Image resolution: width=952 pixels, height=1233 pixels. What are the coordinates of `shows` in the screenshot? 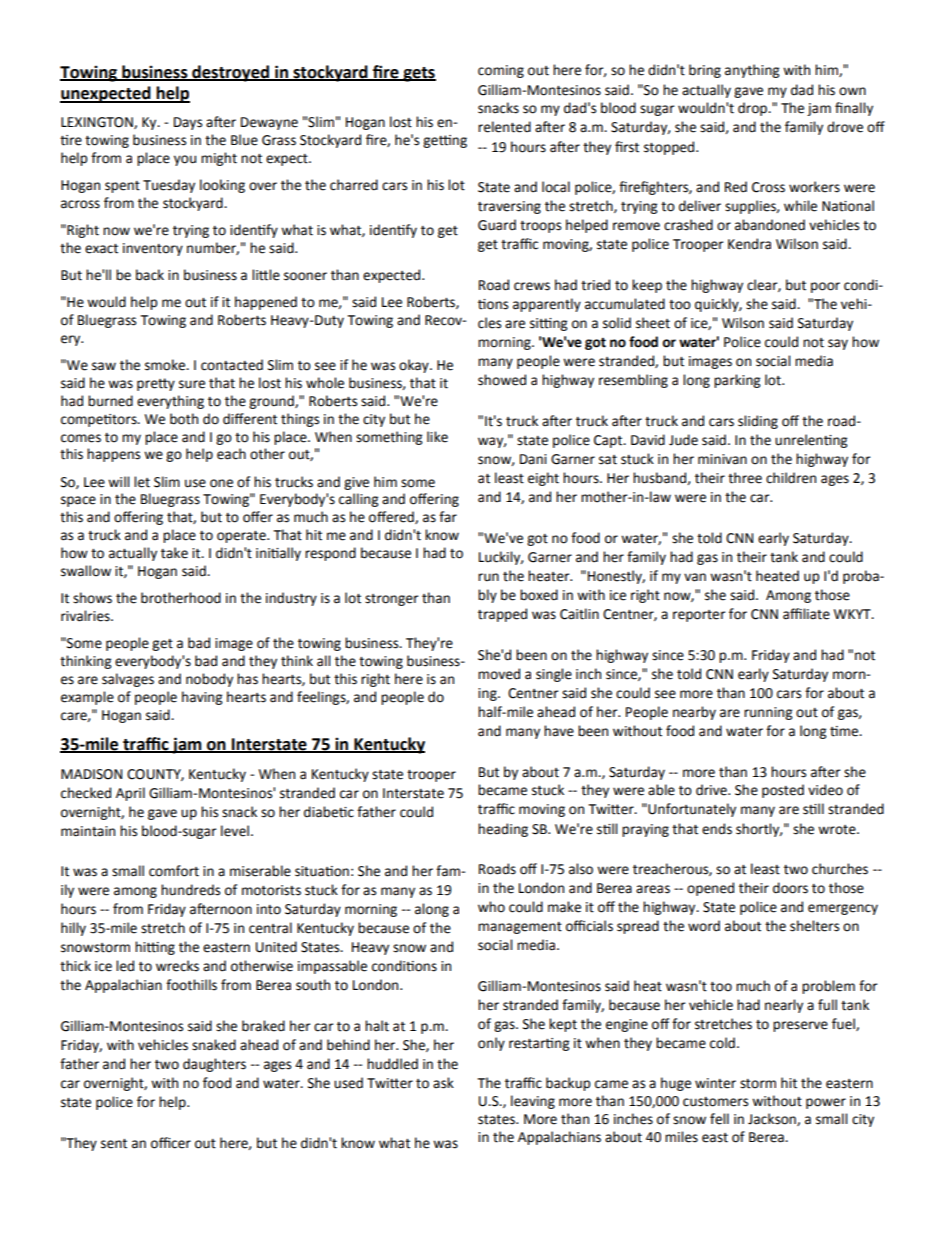 It's located at (92, 598).
